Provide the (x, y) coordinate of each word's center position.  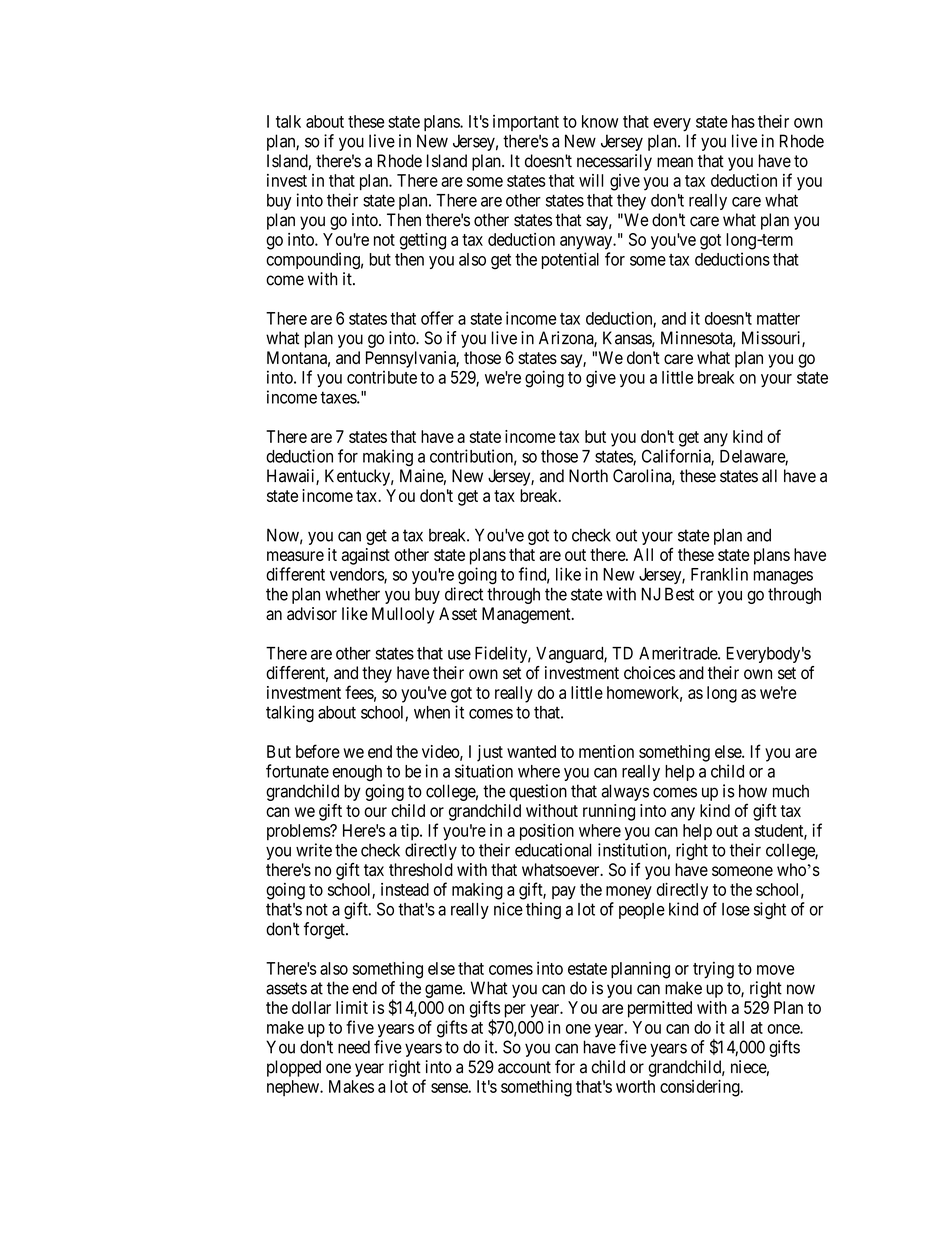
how (753, 791)
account (524, 1067)
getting (423, 241)
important (526, 123)
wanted (531, 751)
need (354, 1047)
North (588, 476)
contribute (382, 377)
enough (357, 773)
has (743, 121)
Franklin (719, 574)
